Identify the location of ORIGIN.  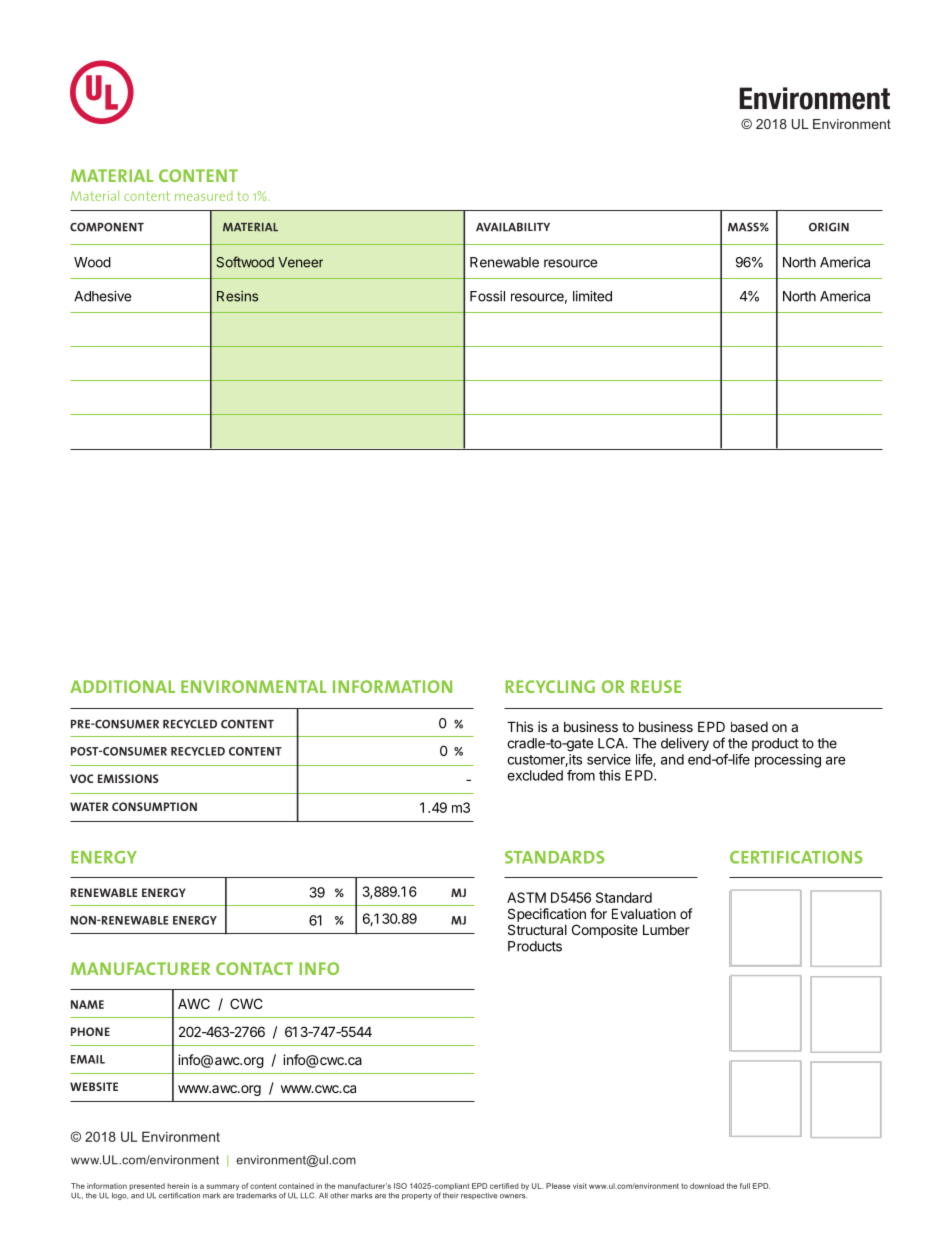
(829, 227).
